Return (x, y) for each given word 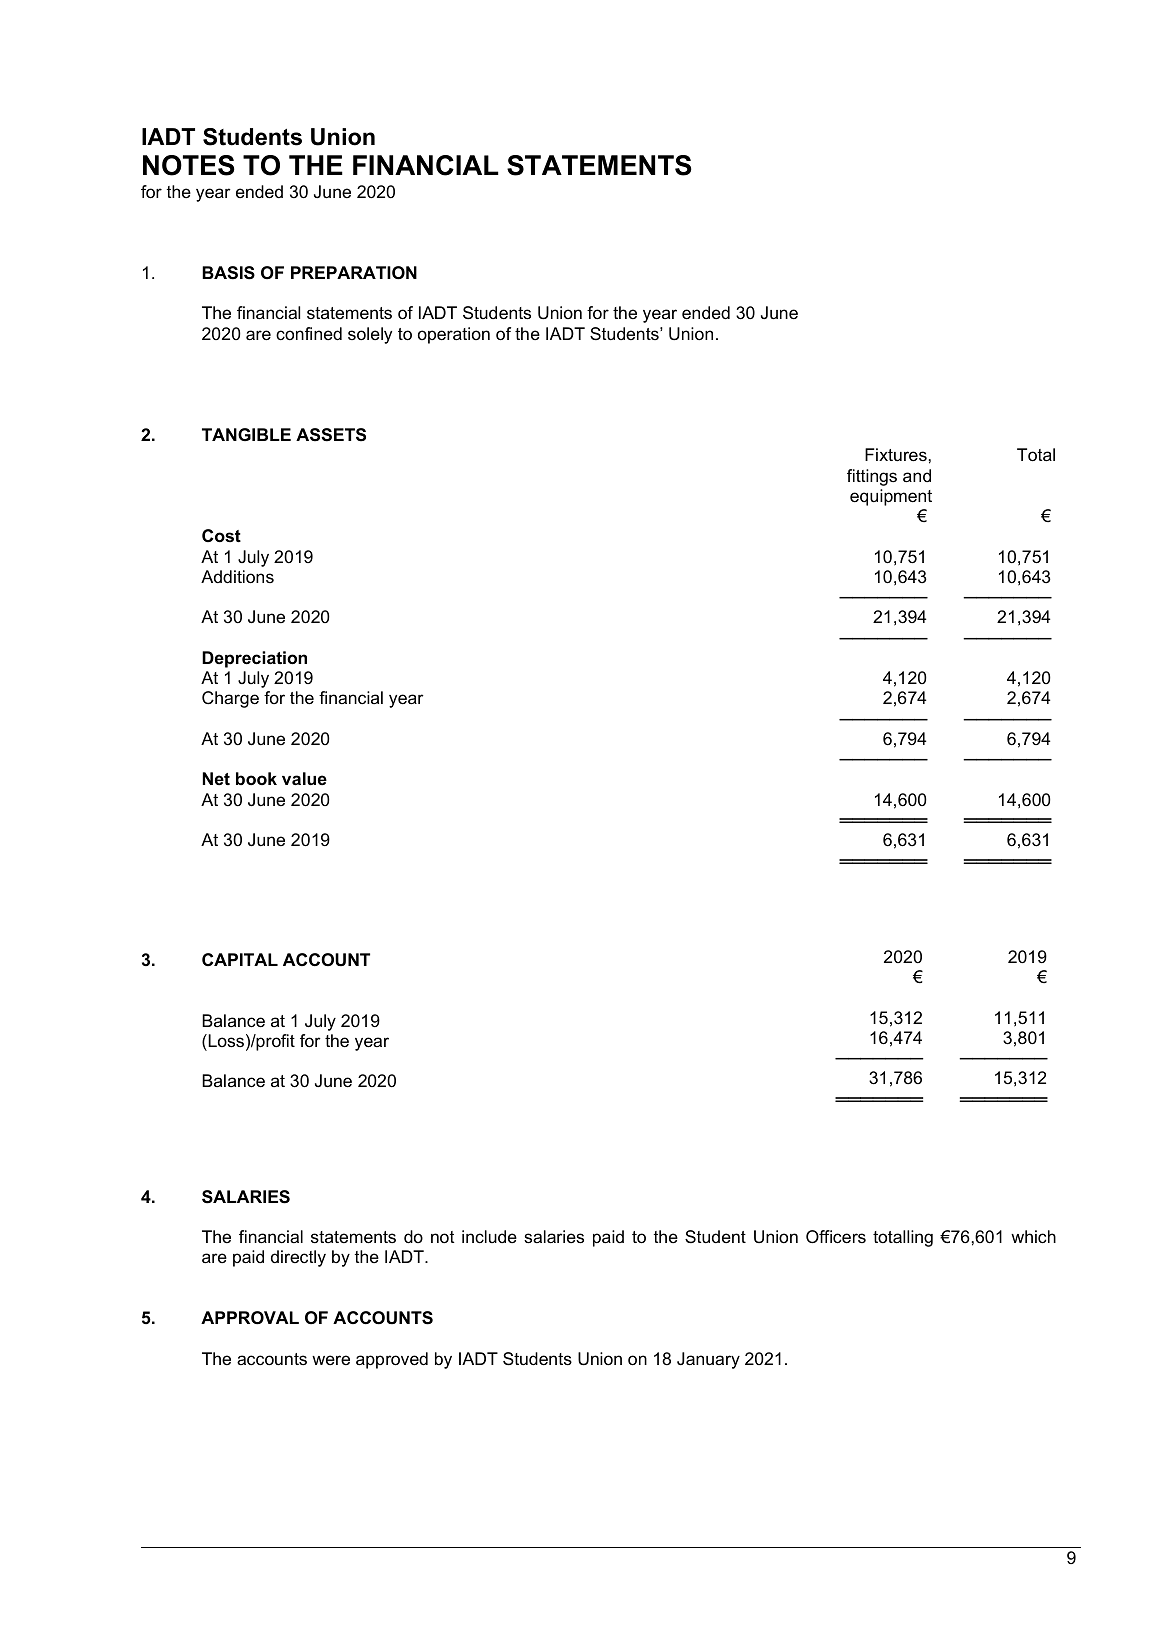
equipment (891, 497)
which (1033, 1237)
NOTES (189, 165)
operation (454, 335)
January (708, 1360)
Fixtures (896, 455)
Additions (237, 577)
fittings (872, 477)
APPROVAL (250, 1318)
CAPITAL (240, 959)
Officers (836, 1237)
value (304, 778)
